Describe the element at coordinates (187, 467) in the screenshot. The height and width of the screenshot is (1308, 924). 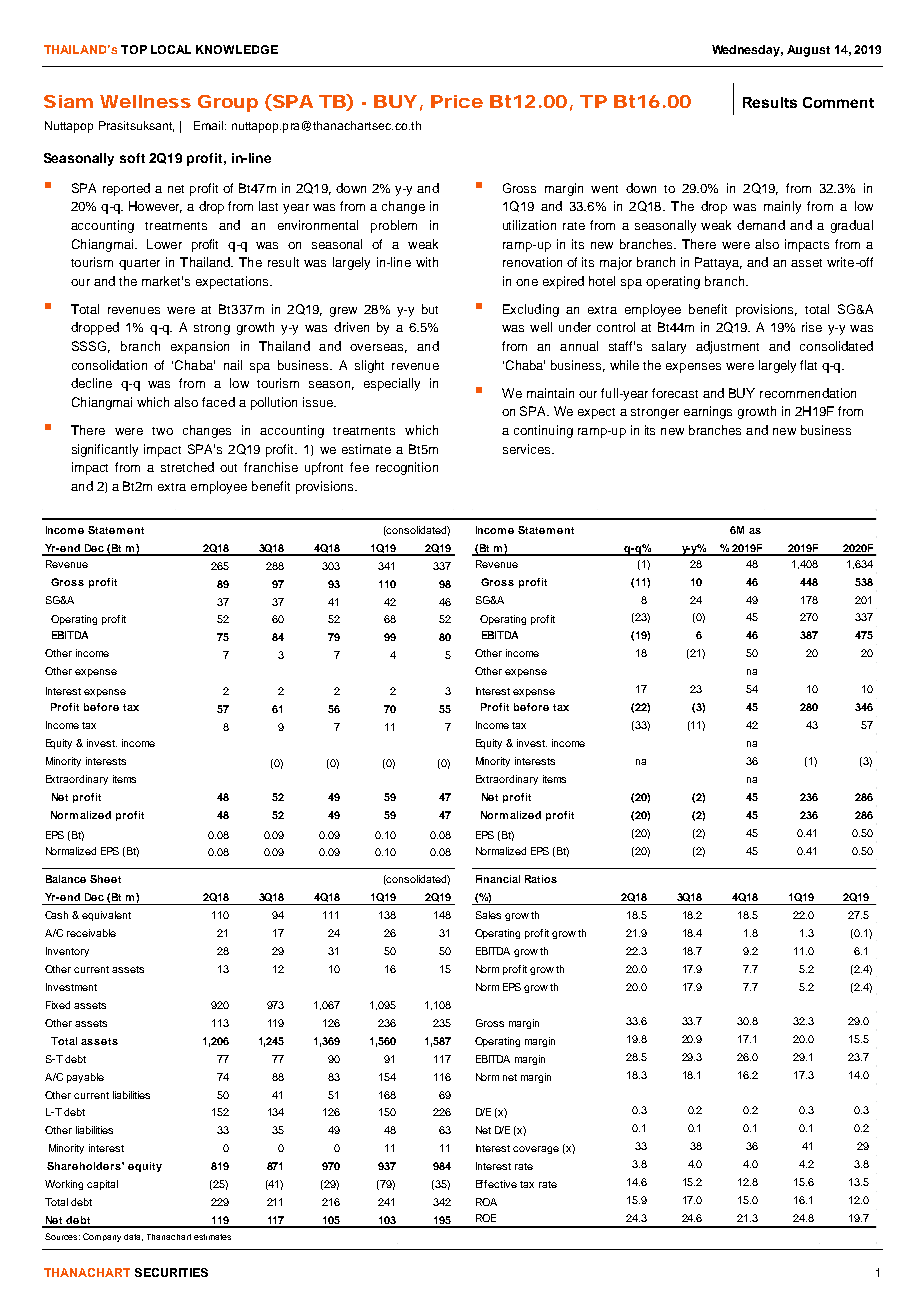
I see `stretched` at that location.
